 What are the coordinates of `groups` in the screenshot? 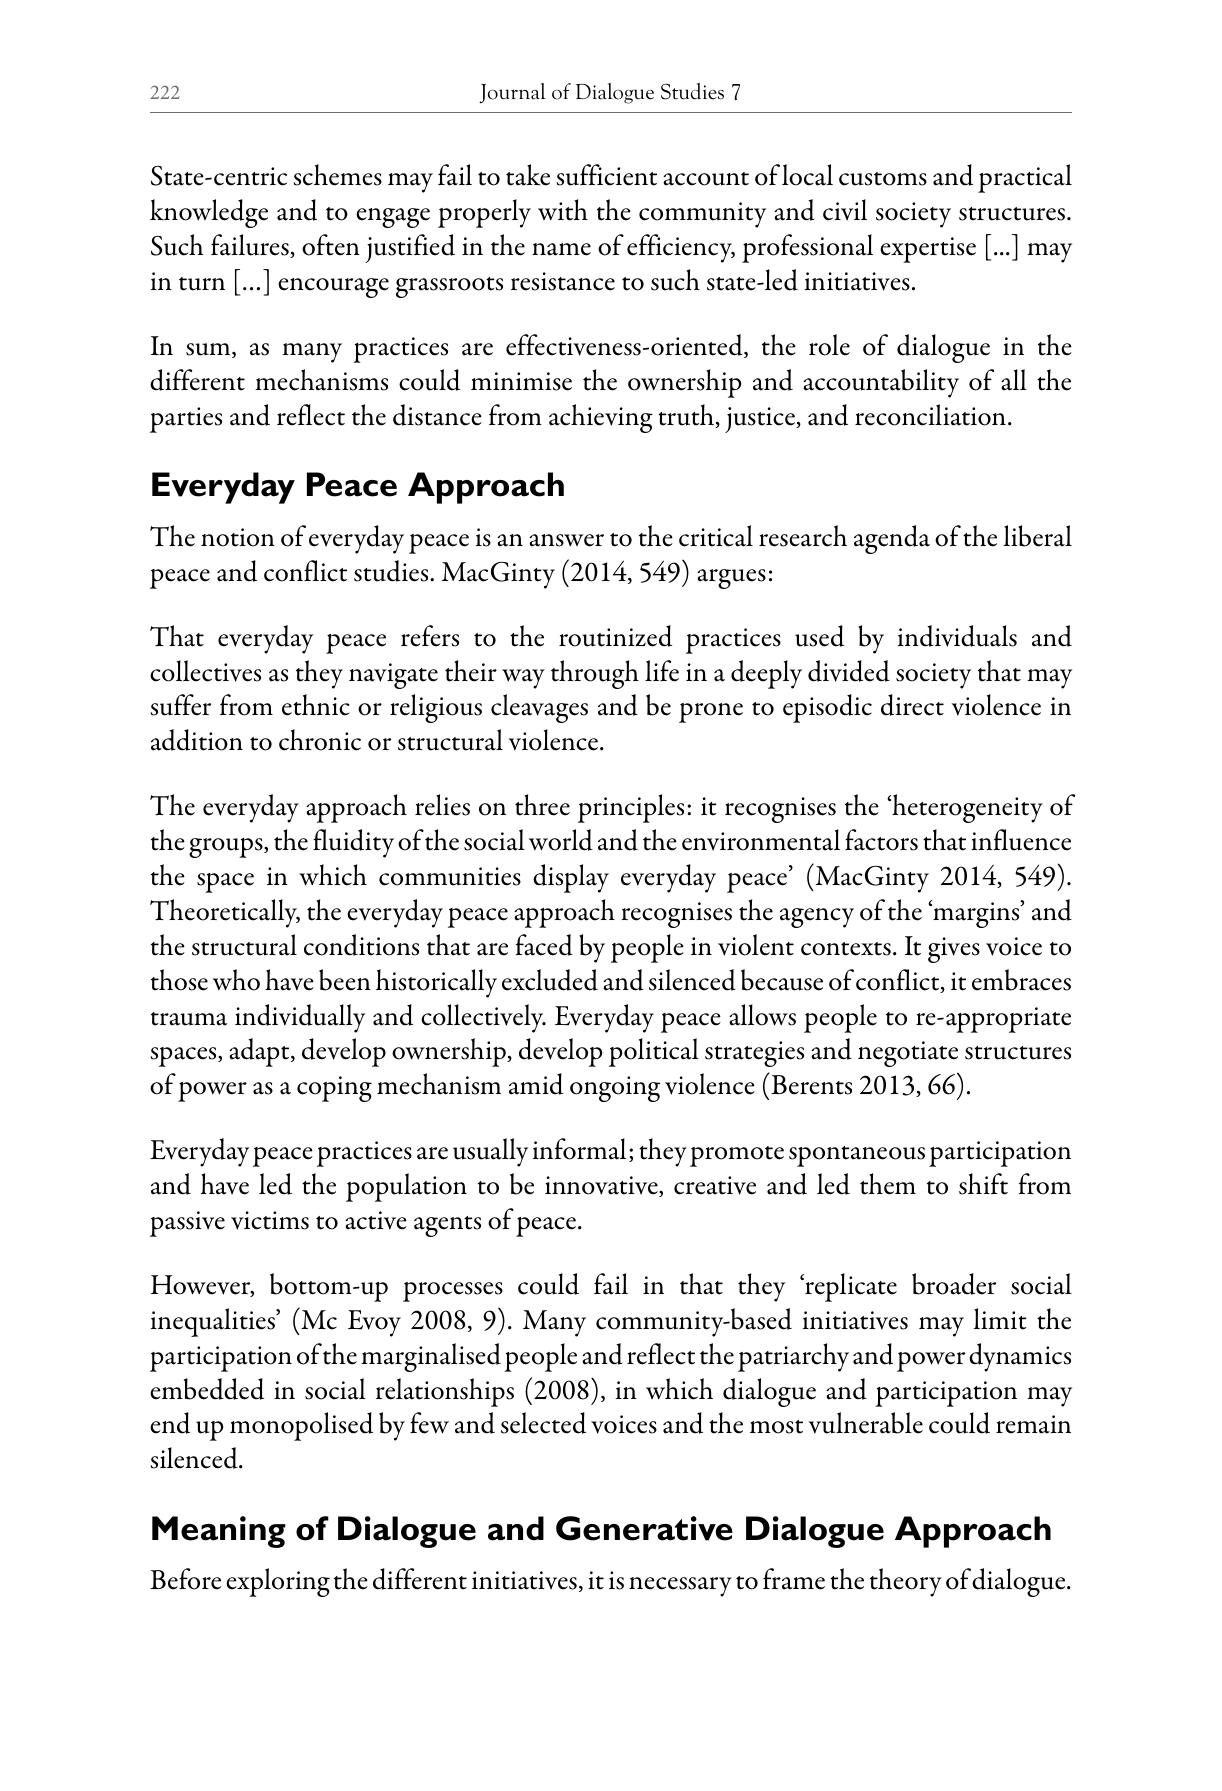 It's located at (227, 848).
